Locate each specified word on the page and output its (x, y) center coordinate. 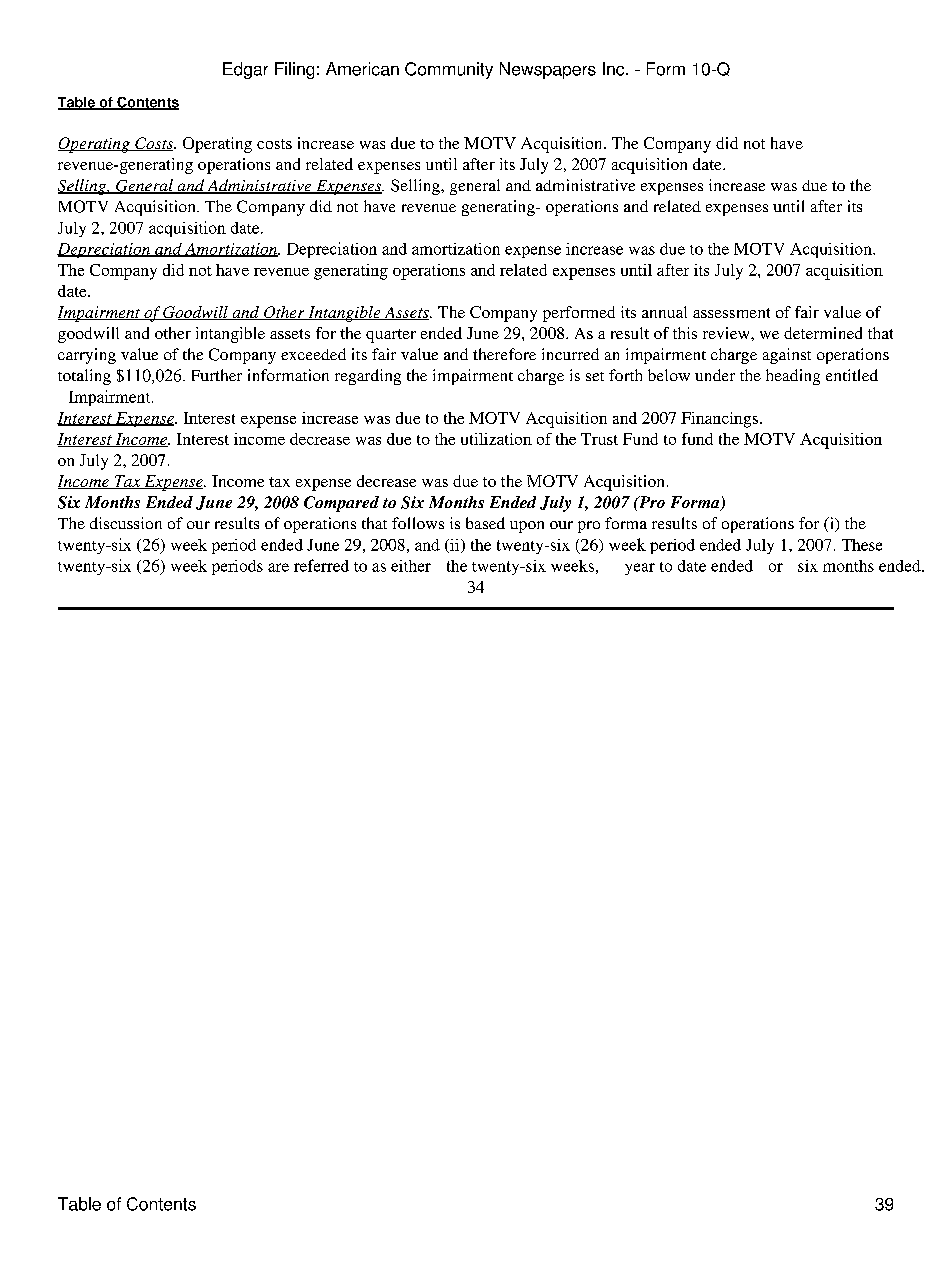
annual (664, 312)
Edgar (245, 70)
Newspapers (548, 70)
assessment (731, 313)
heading (793, 377)
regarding (368, 377)
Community (449, 70)
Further (217, 375)
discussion (126, 523)
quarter (391, 336)
